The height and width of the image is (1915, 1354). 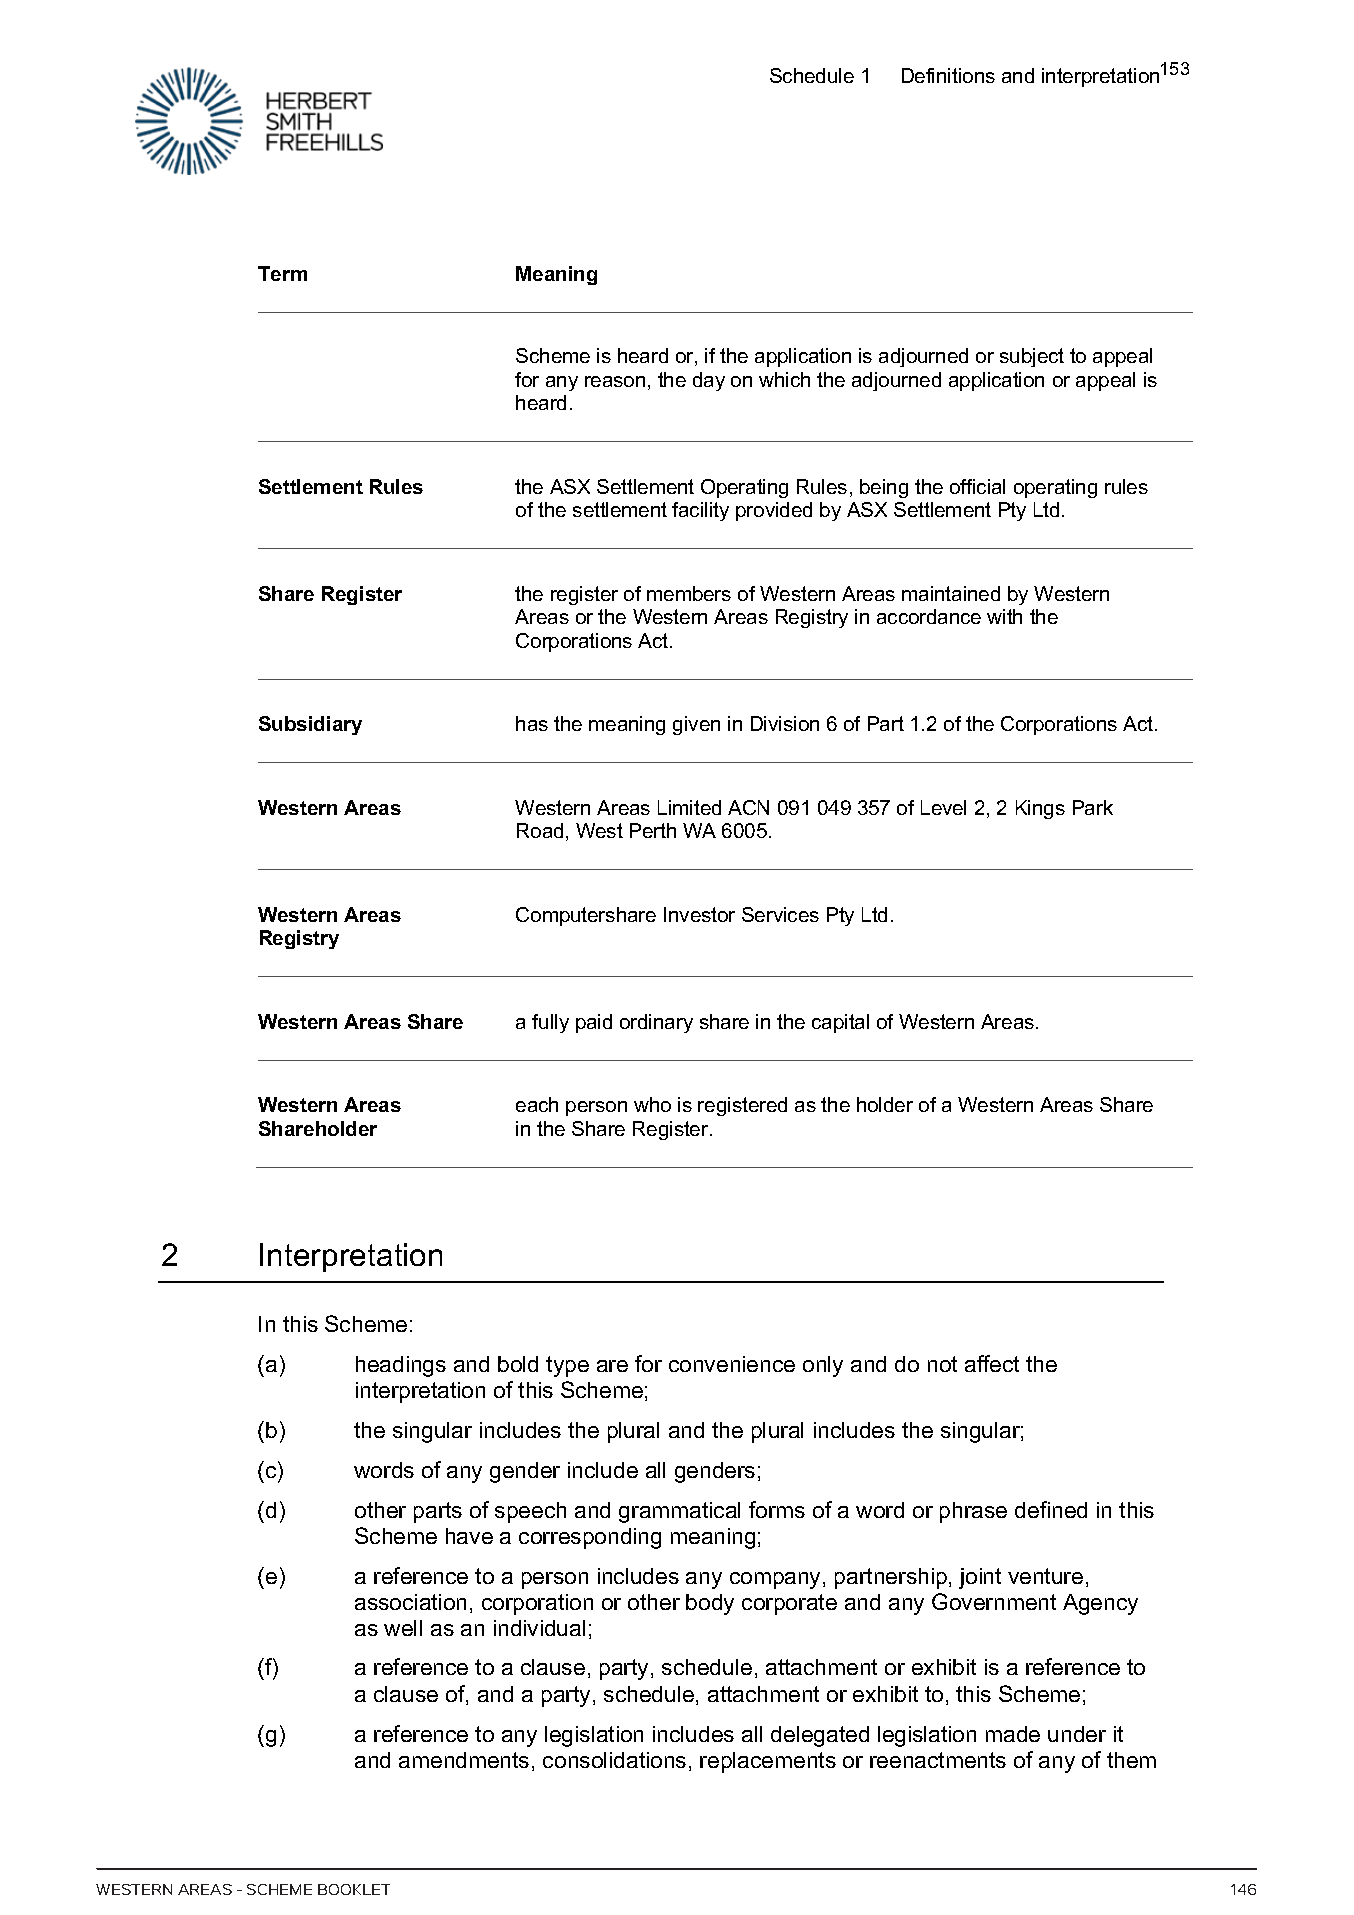 I want to click on affect, so click(x=992, y=1363).
